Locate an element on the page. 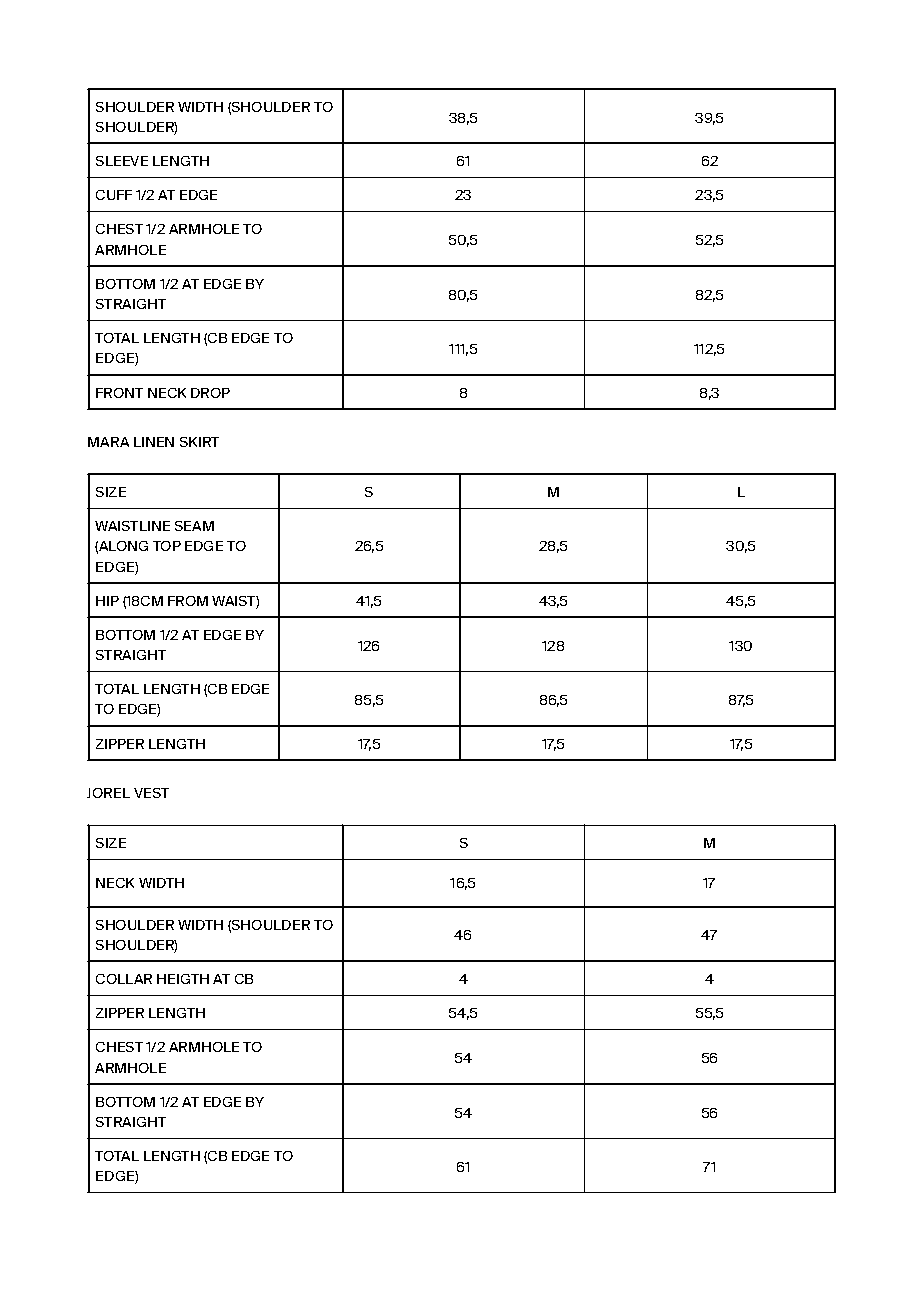  SLEEVE is located at coordinates (122, 161).
